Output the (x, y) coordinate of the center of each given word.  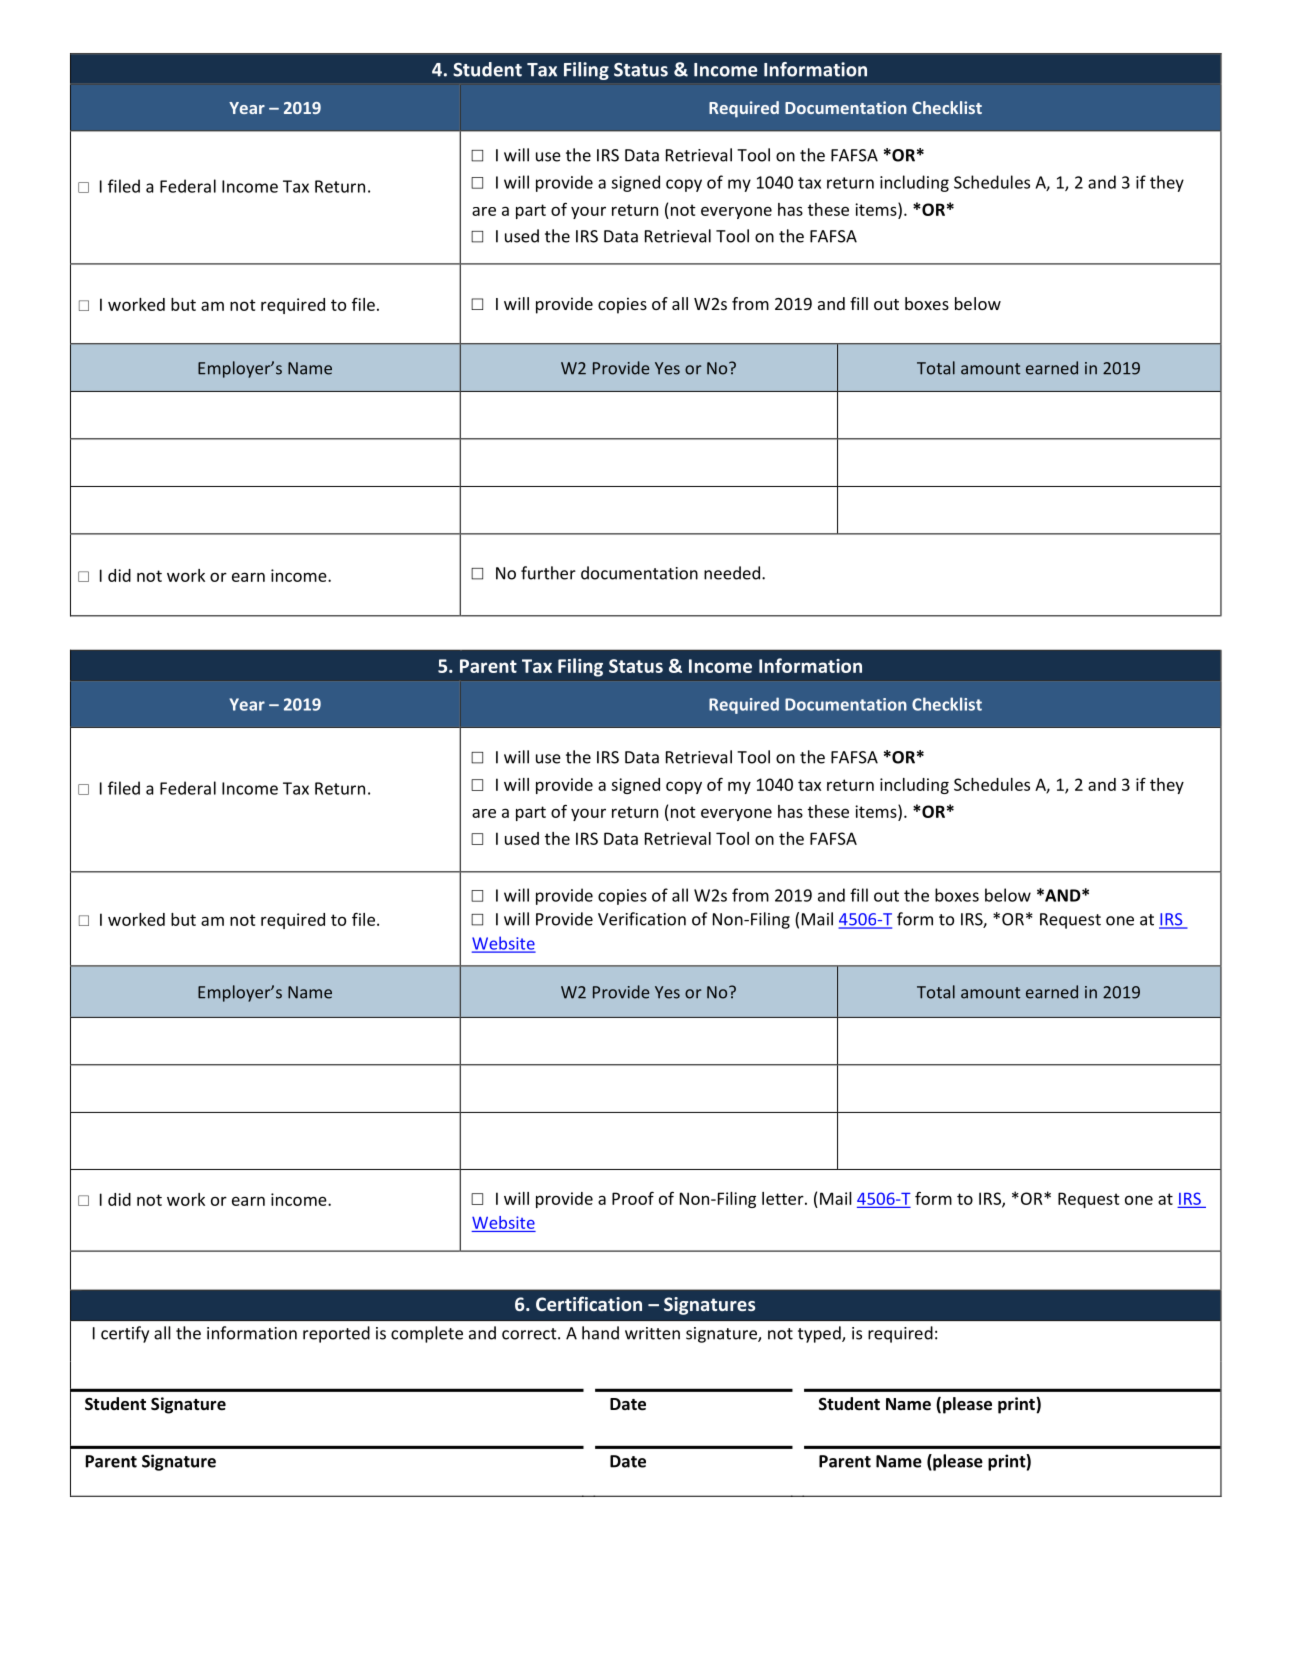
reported (336, 1334)
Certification (589, 1303)
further (548, 573)
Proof (633, 1198)
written (652, 1333)
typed (820, 1334)
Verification (642, 919)
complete (427, 1334)
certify (125, 1334)
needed (732, 573)
